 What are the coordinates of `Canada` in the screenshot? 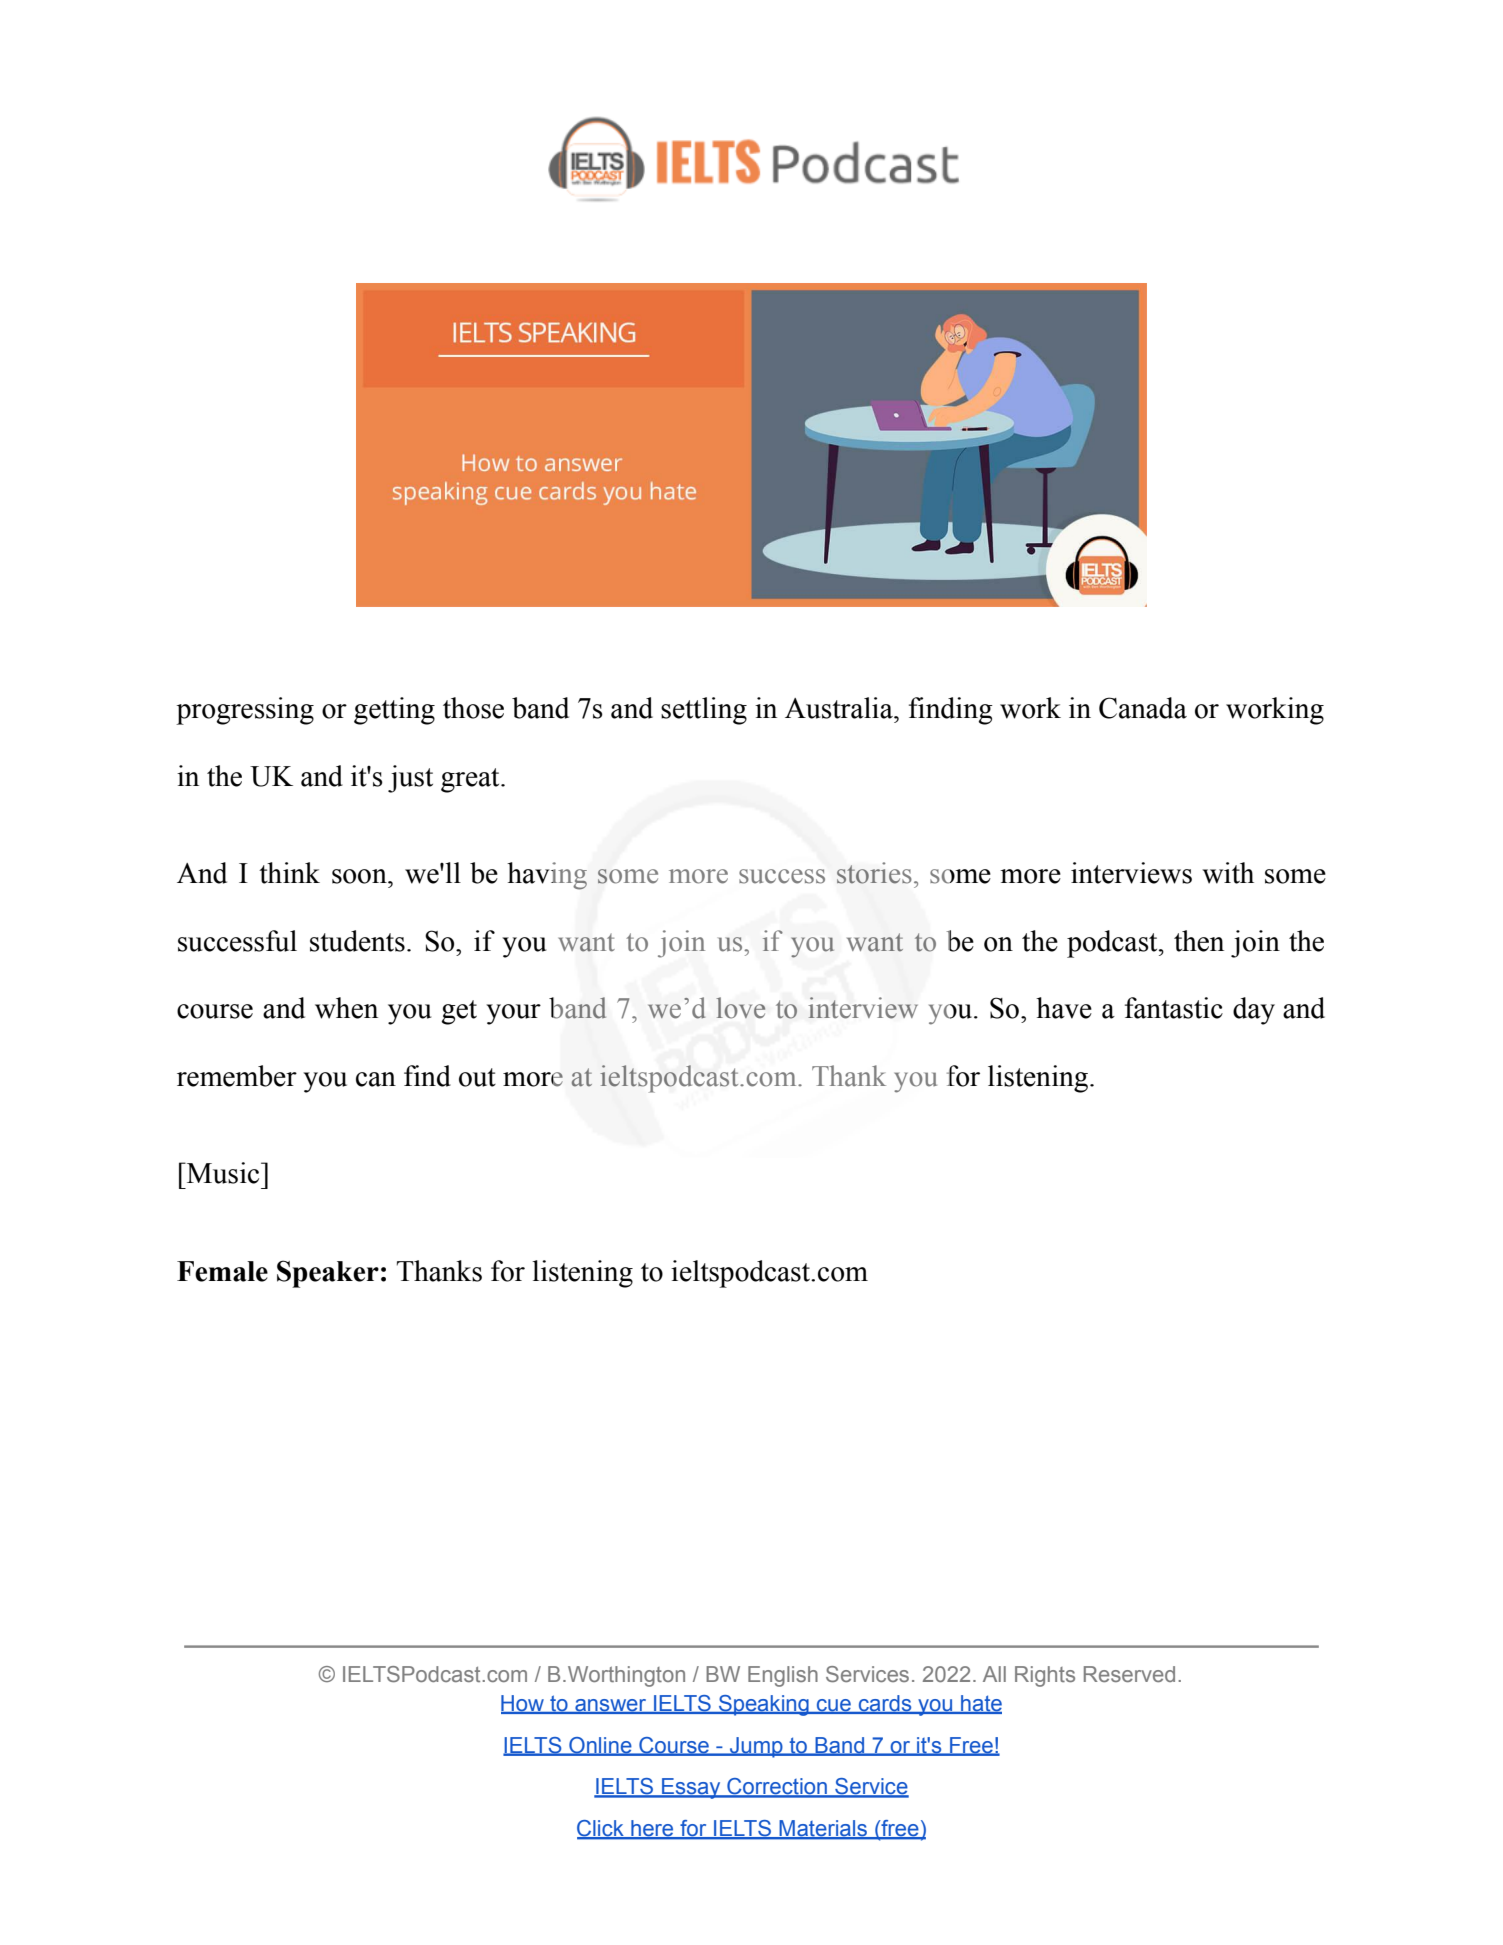 It's located at (1143, 708).
